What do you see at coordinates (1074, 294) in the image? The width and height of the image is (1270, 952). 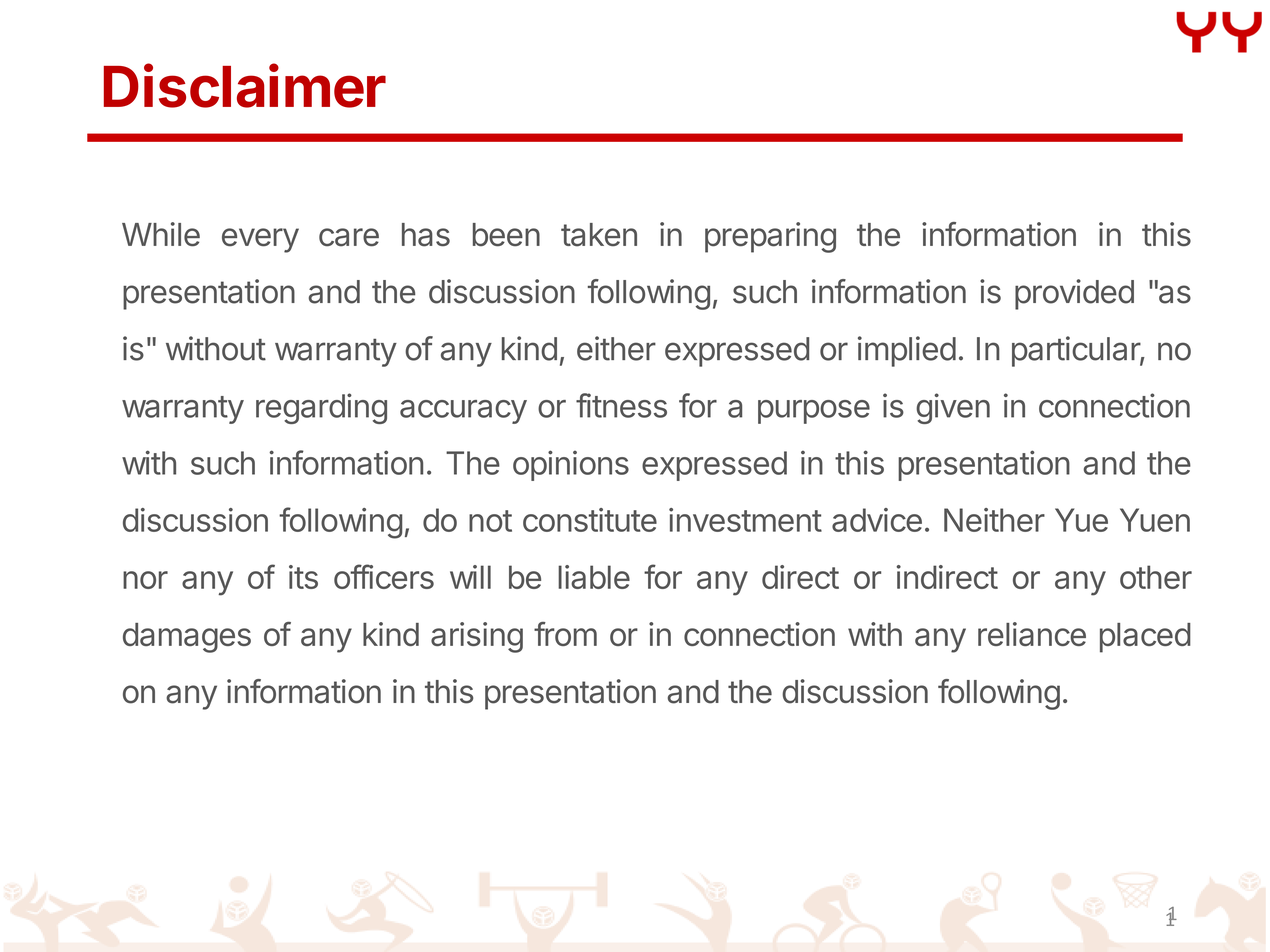 I see `provided` at bounding box center [1074, 294].
